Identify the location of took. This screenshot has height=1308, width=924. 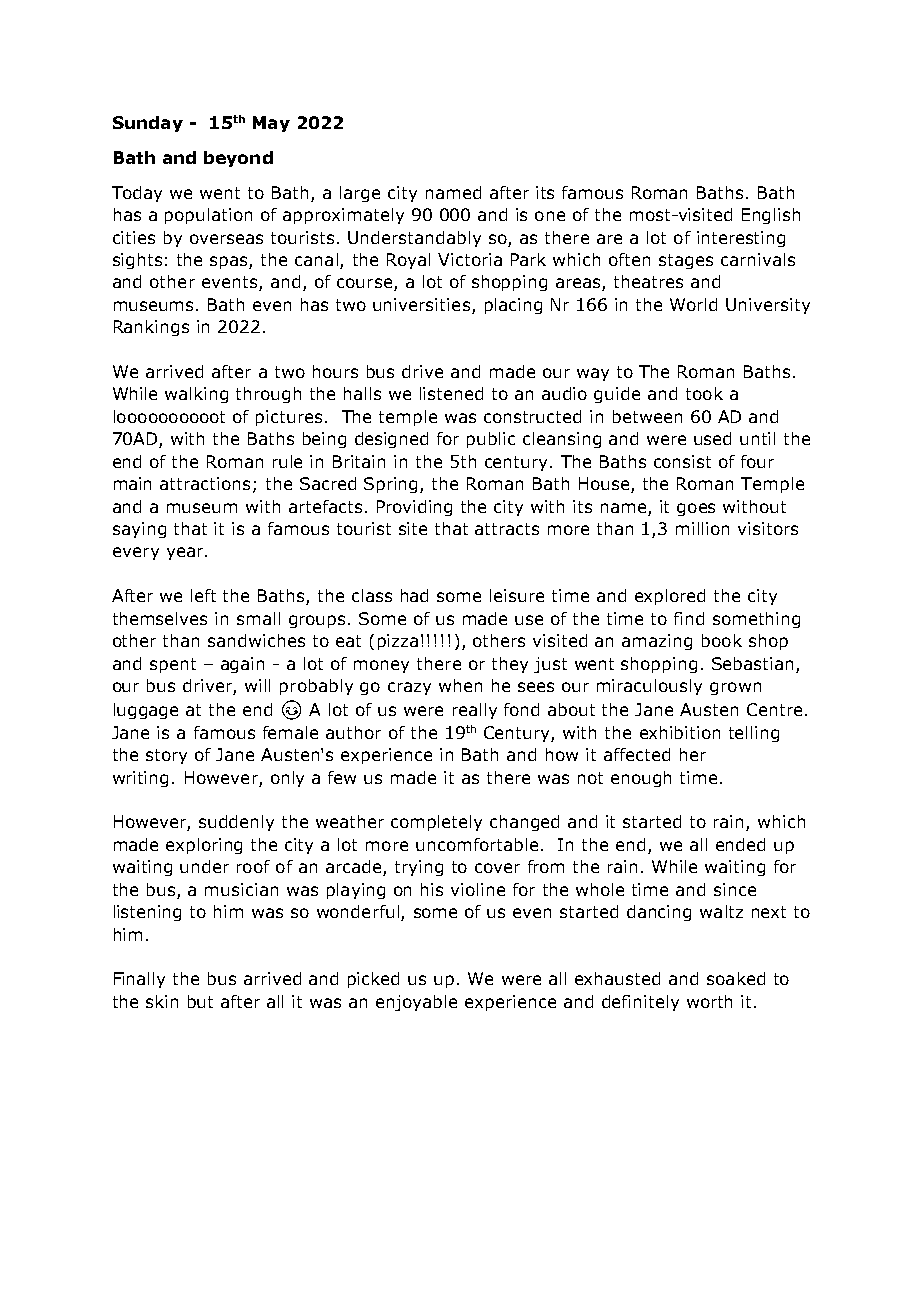
(704, 393).
